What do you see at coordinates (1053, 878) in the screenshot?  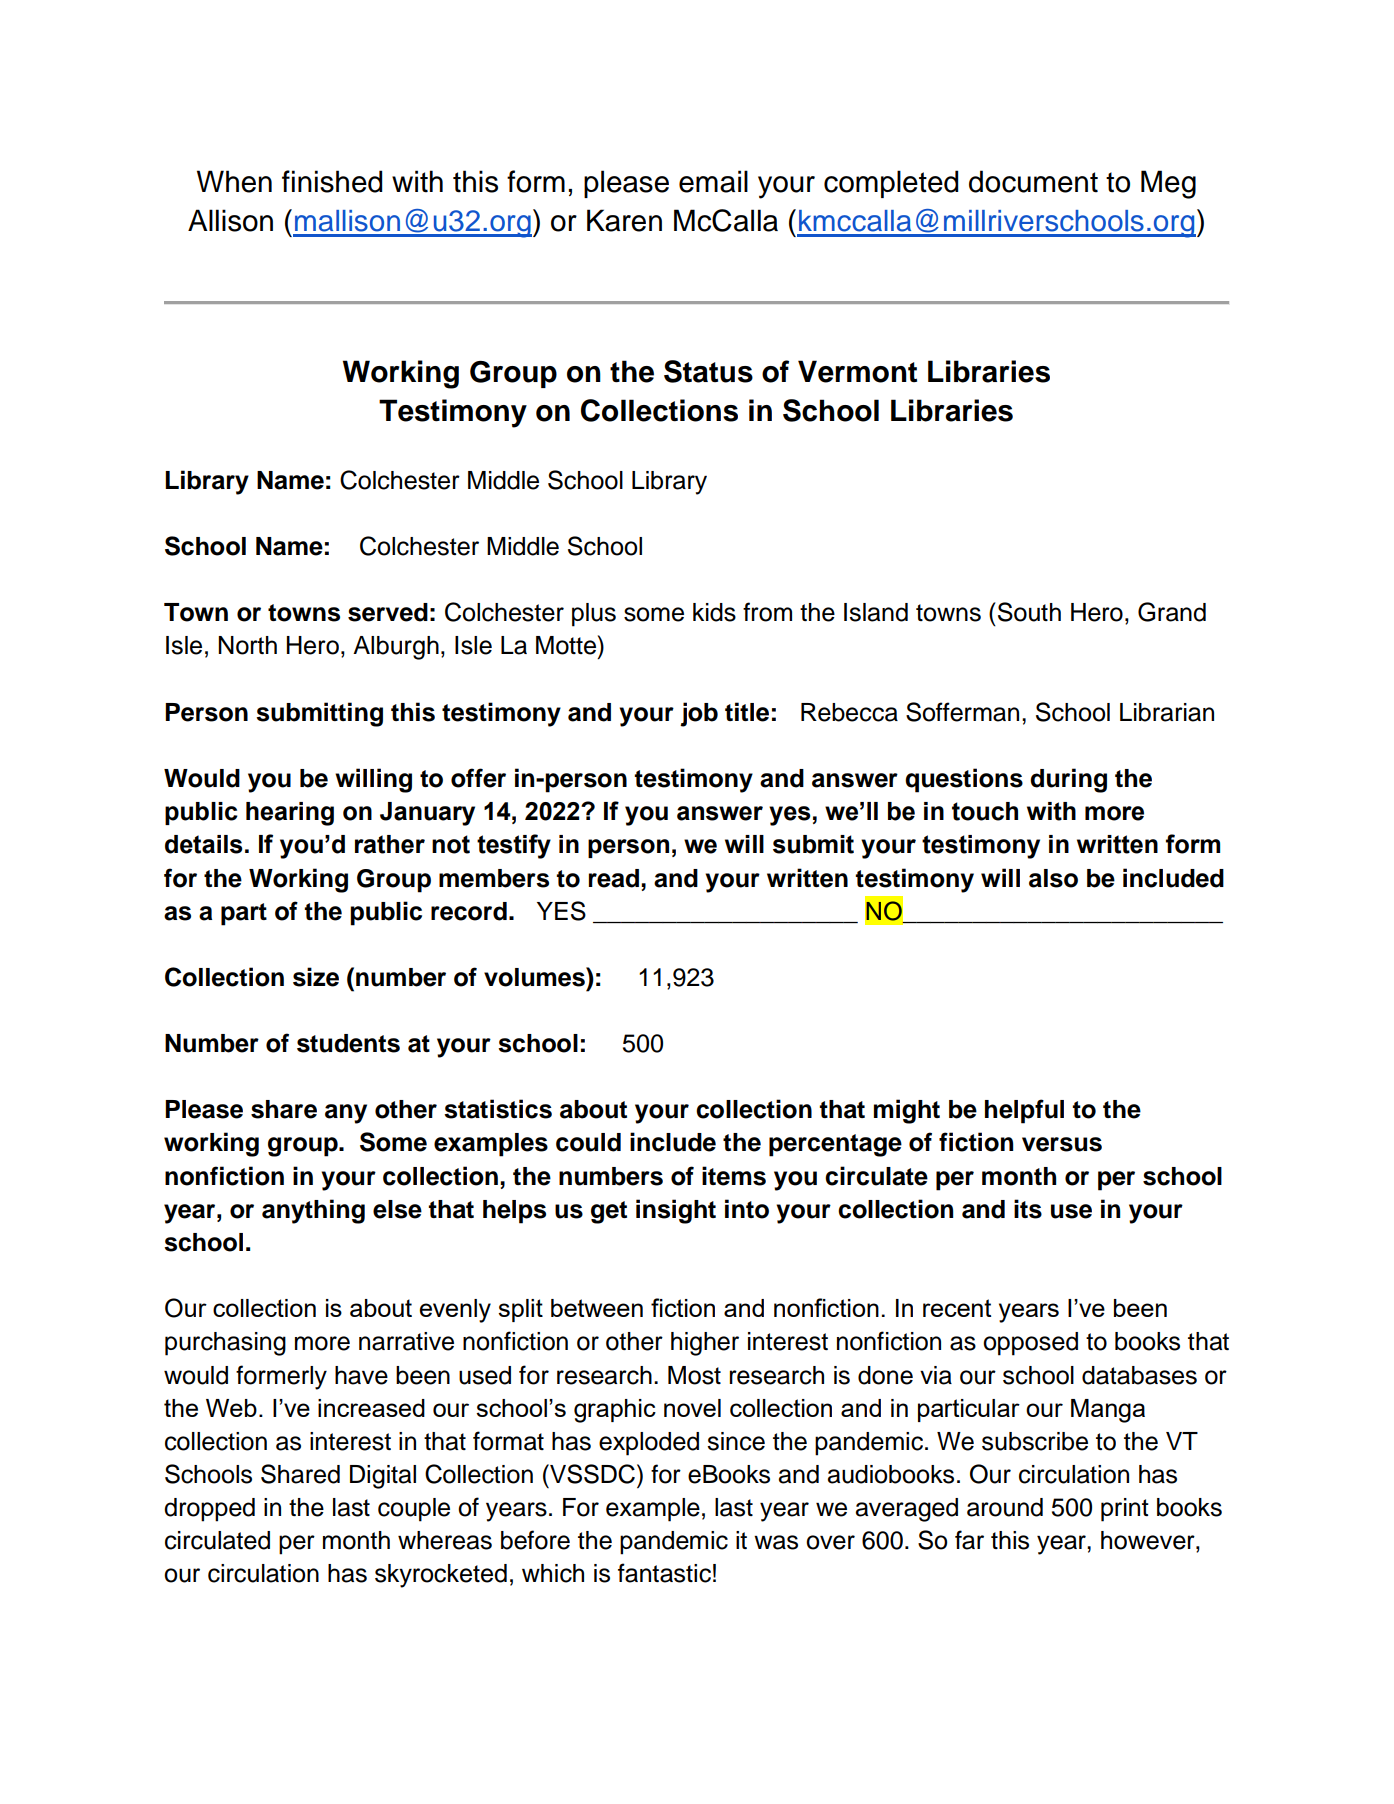 I see `also` at bounding box center [1053, 878].
